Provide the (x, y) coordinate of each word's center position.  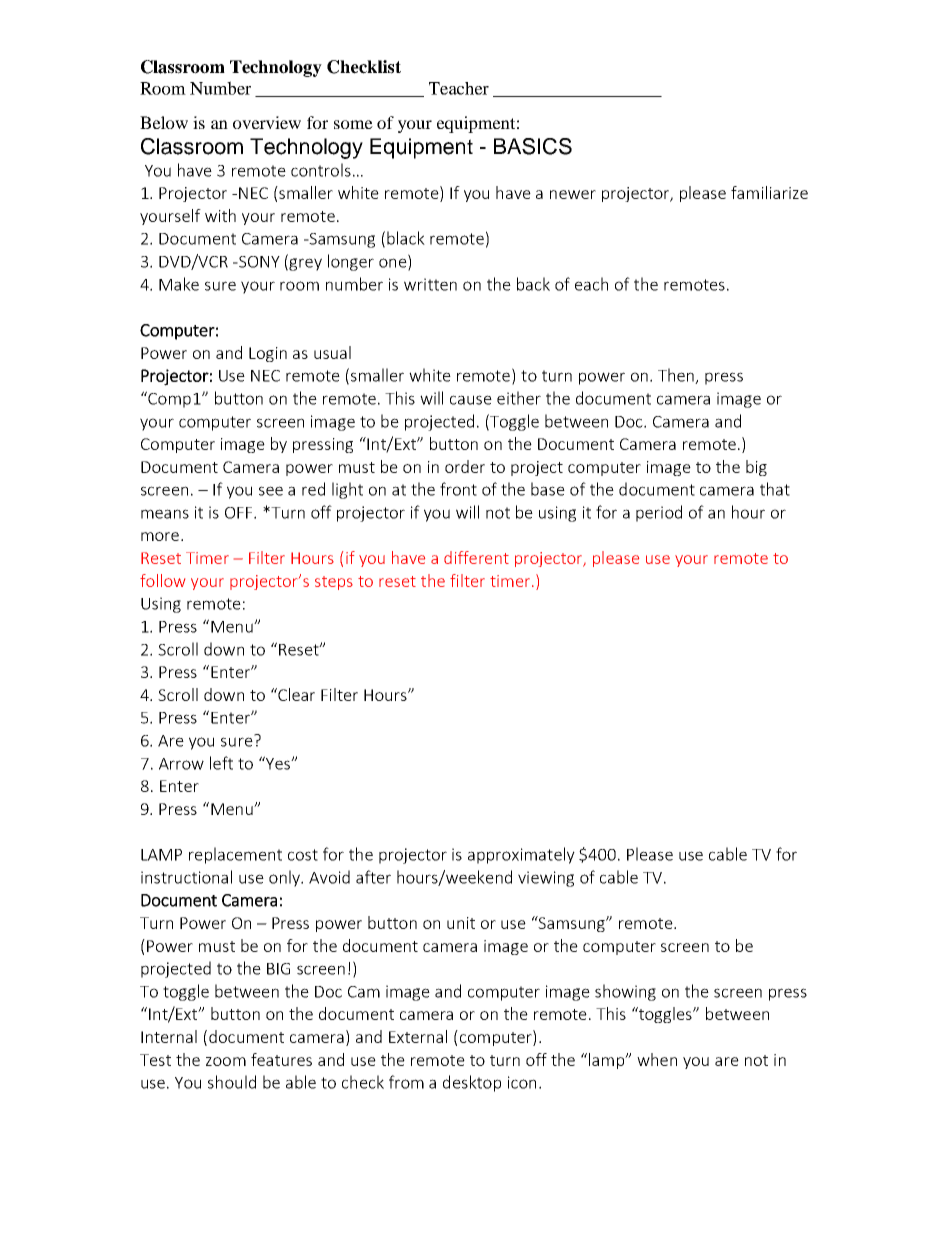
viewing (546, 879)
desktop (472, 1083)
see (271, 491)
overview (267, 122)
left (221, 763)
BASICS (533, 146)
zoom (226, 1061)
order (465, 466)
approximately (521, 855)
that (775, 489)
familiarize (769, 192)
